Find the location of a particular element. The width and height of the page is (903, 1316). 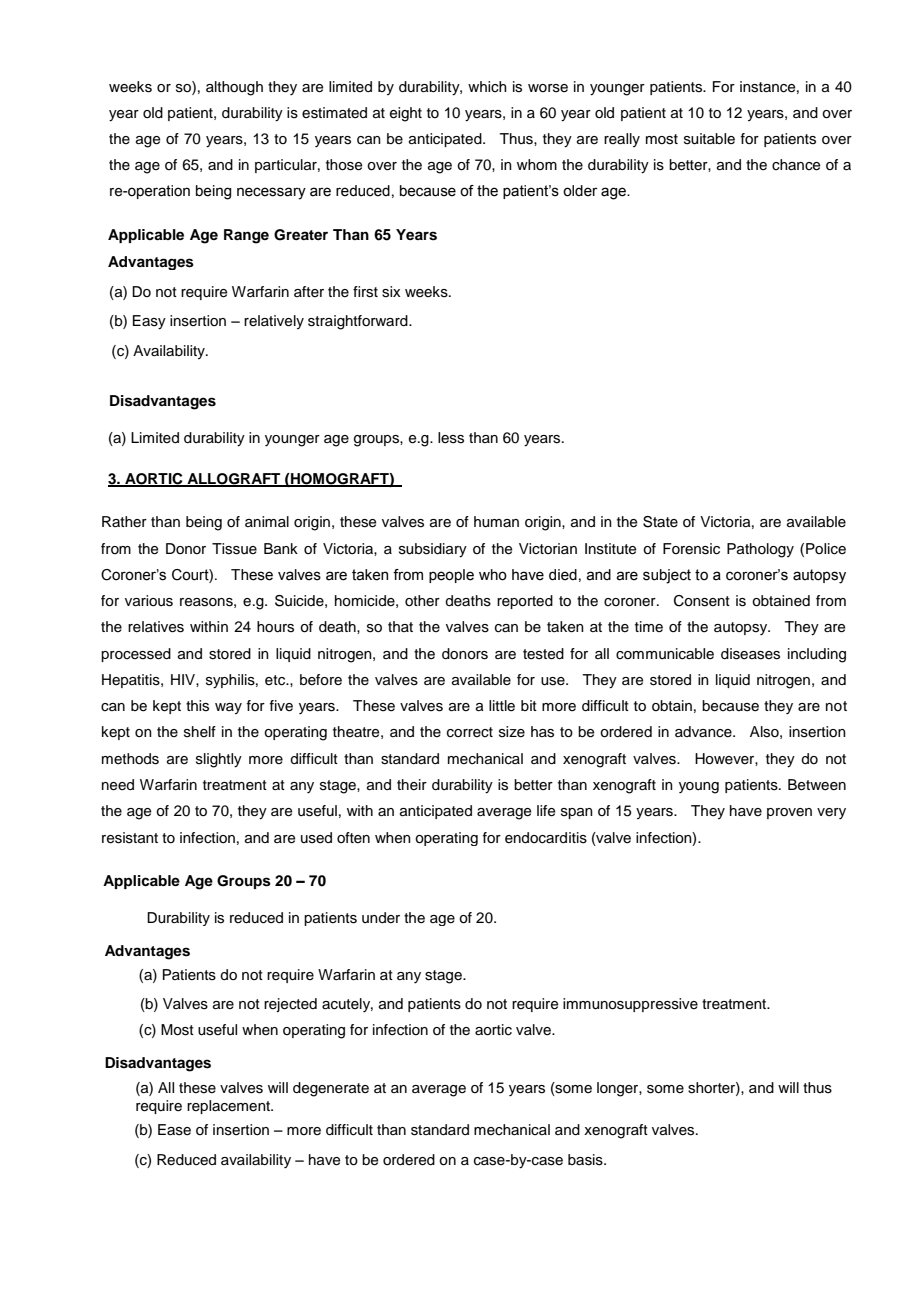

suitable is located at coordinates (709, 139).
